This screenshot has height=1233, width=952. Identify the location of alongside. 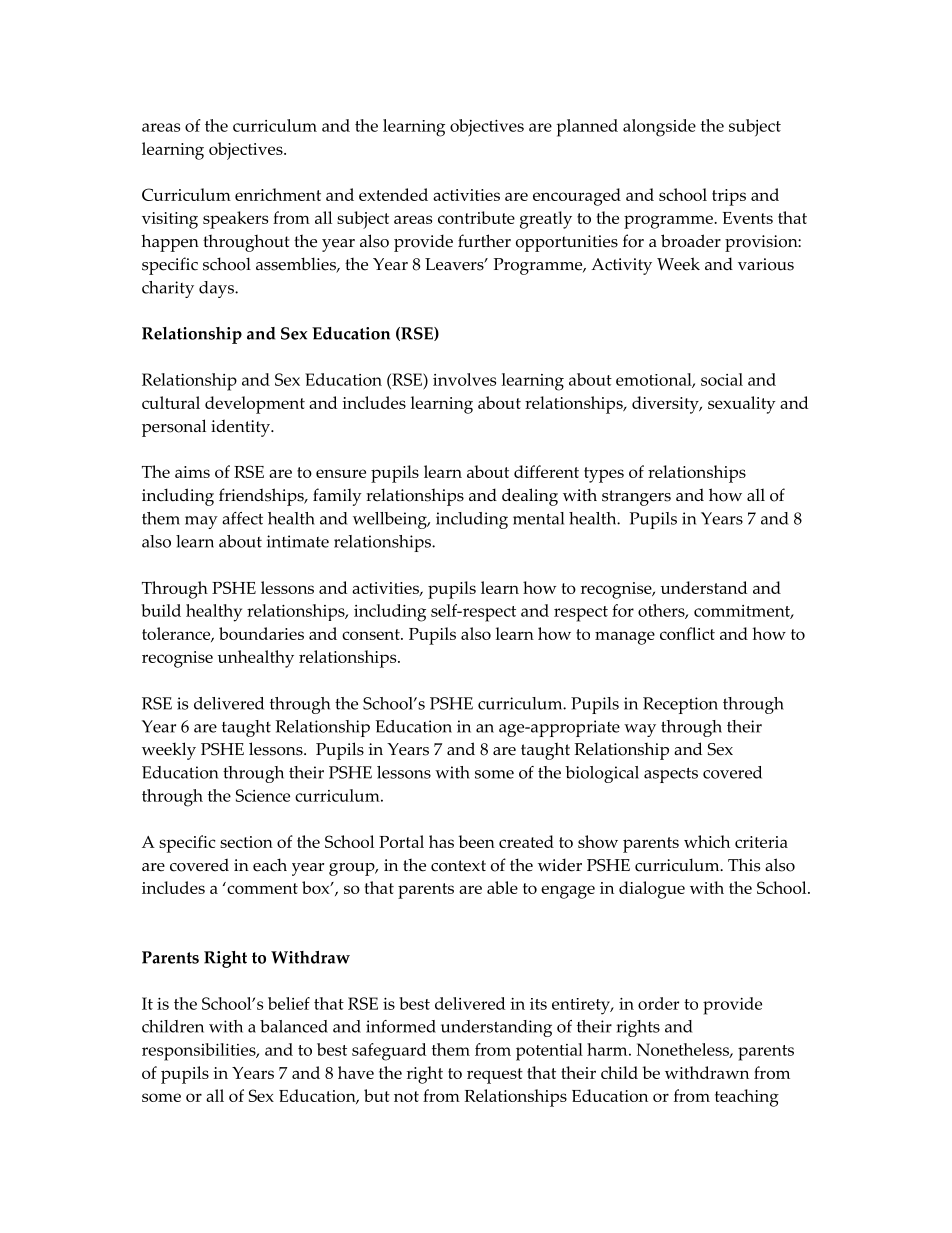
(659, 128).
